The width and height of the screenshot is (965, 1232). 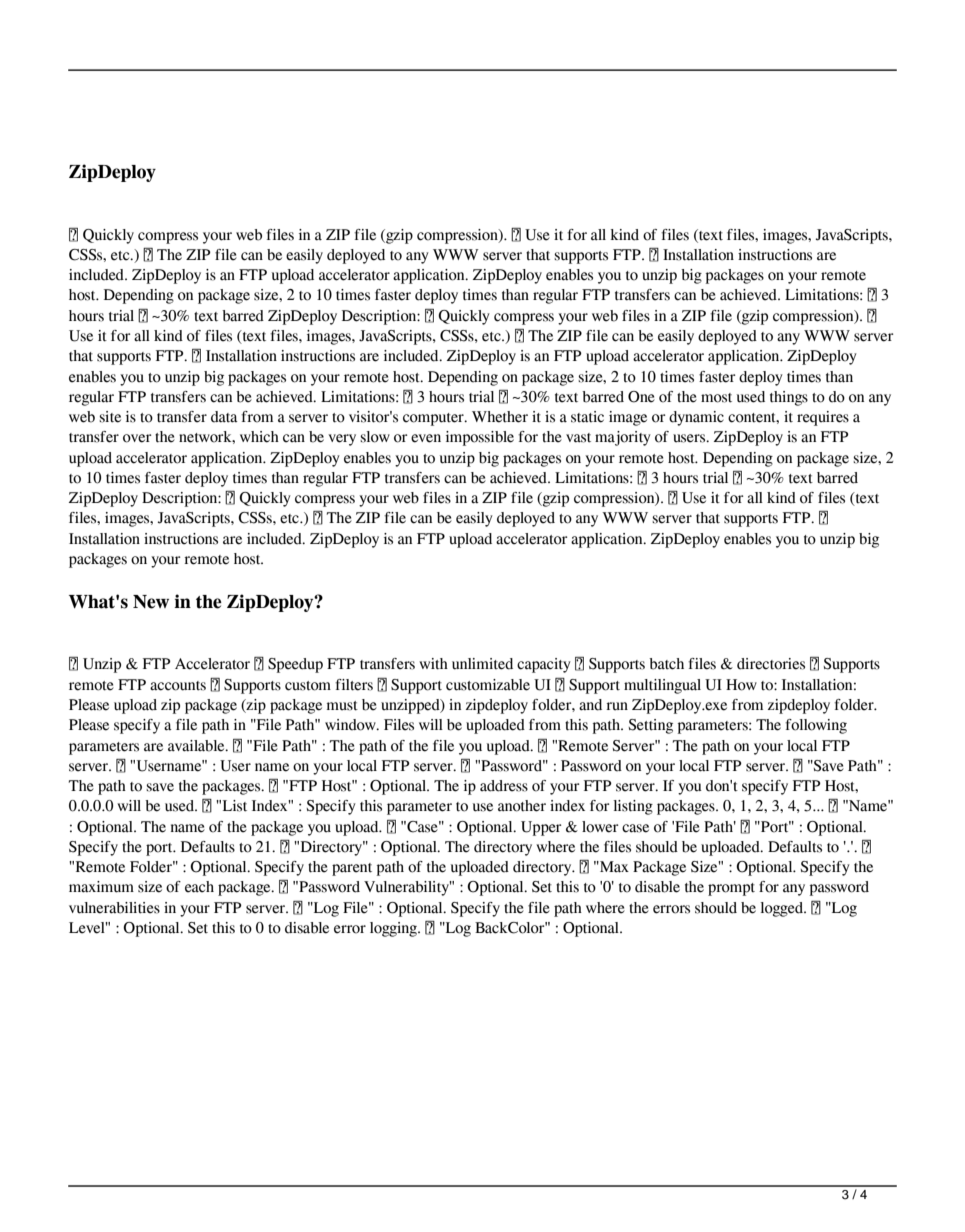 I want to click on available, so click(x=197, y=746).
